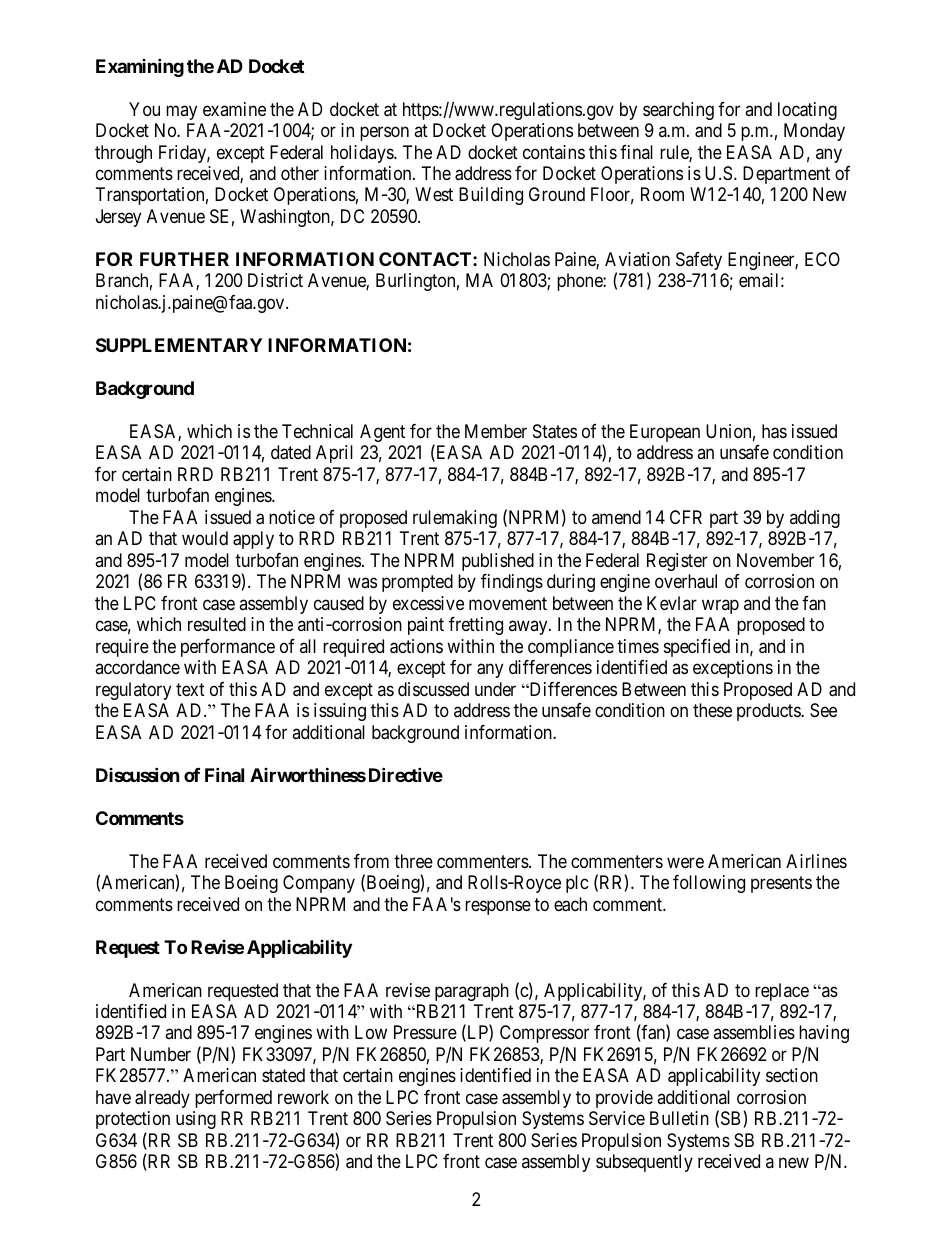  I want to click on wrap, so click(720, 606).
